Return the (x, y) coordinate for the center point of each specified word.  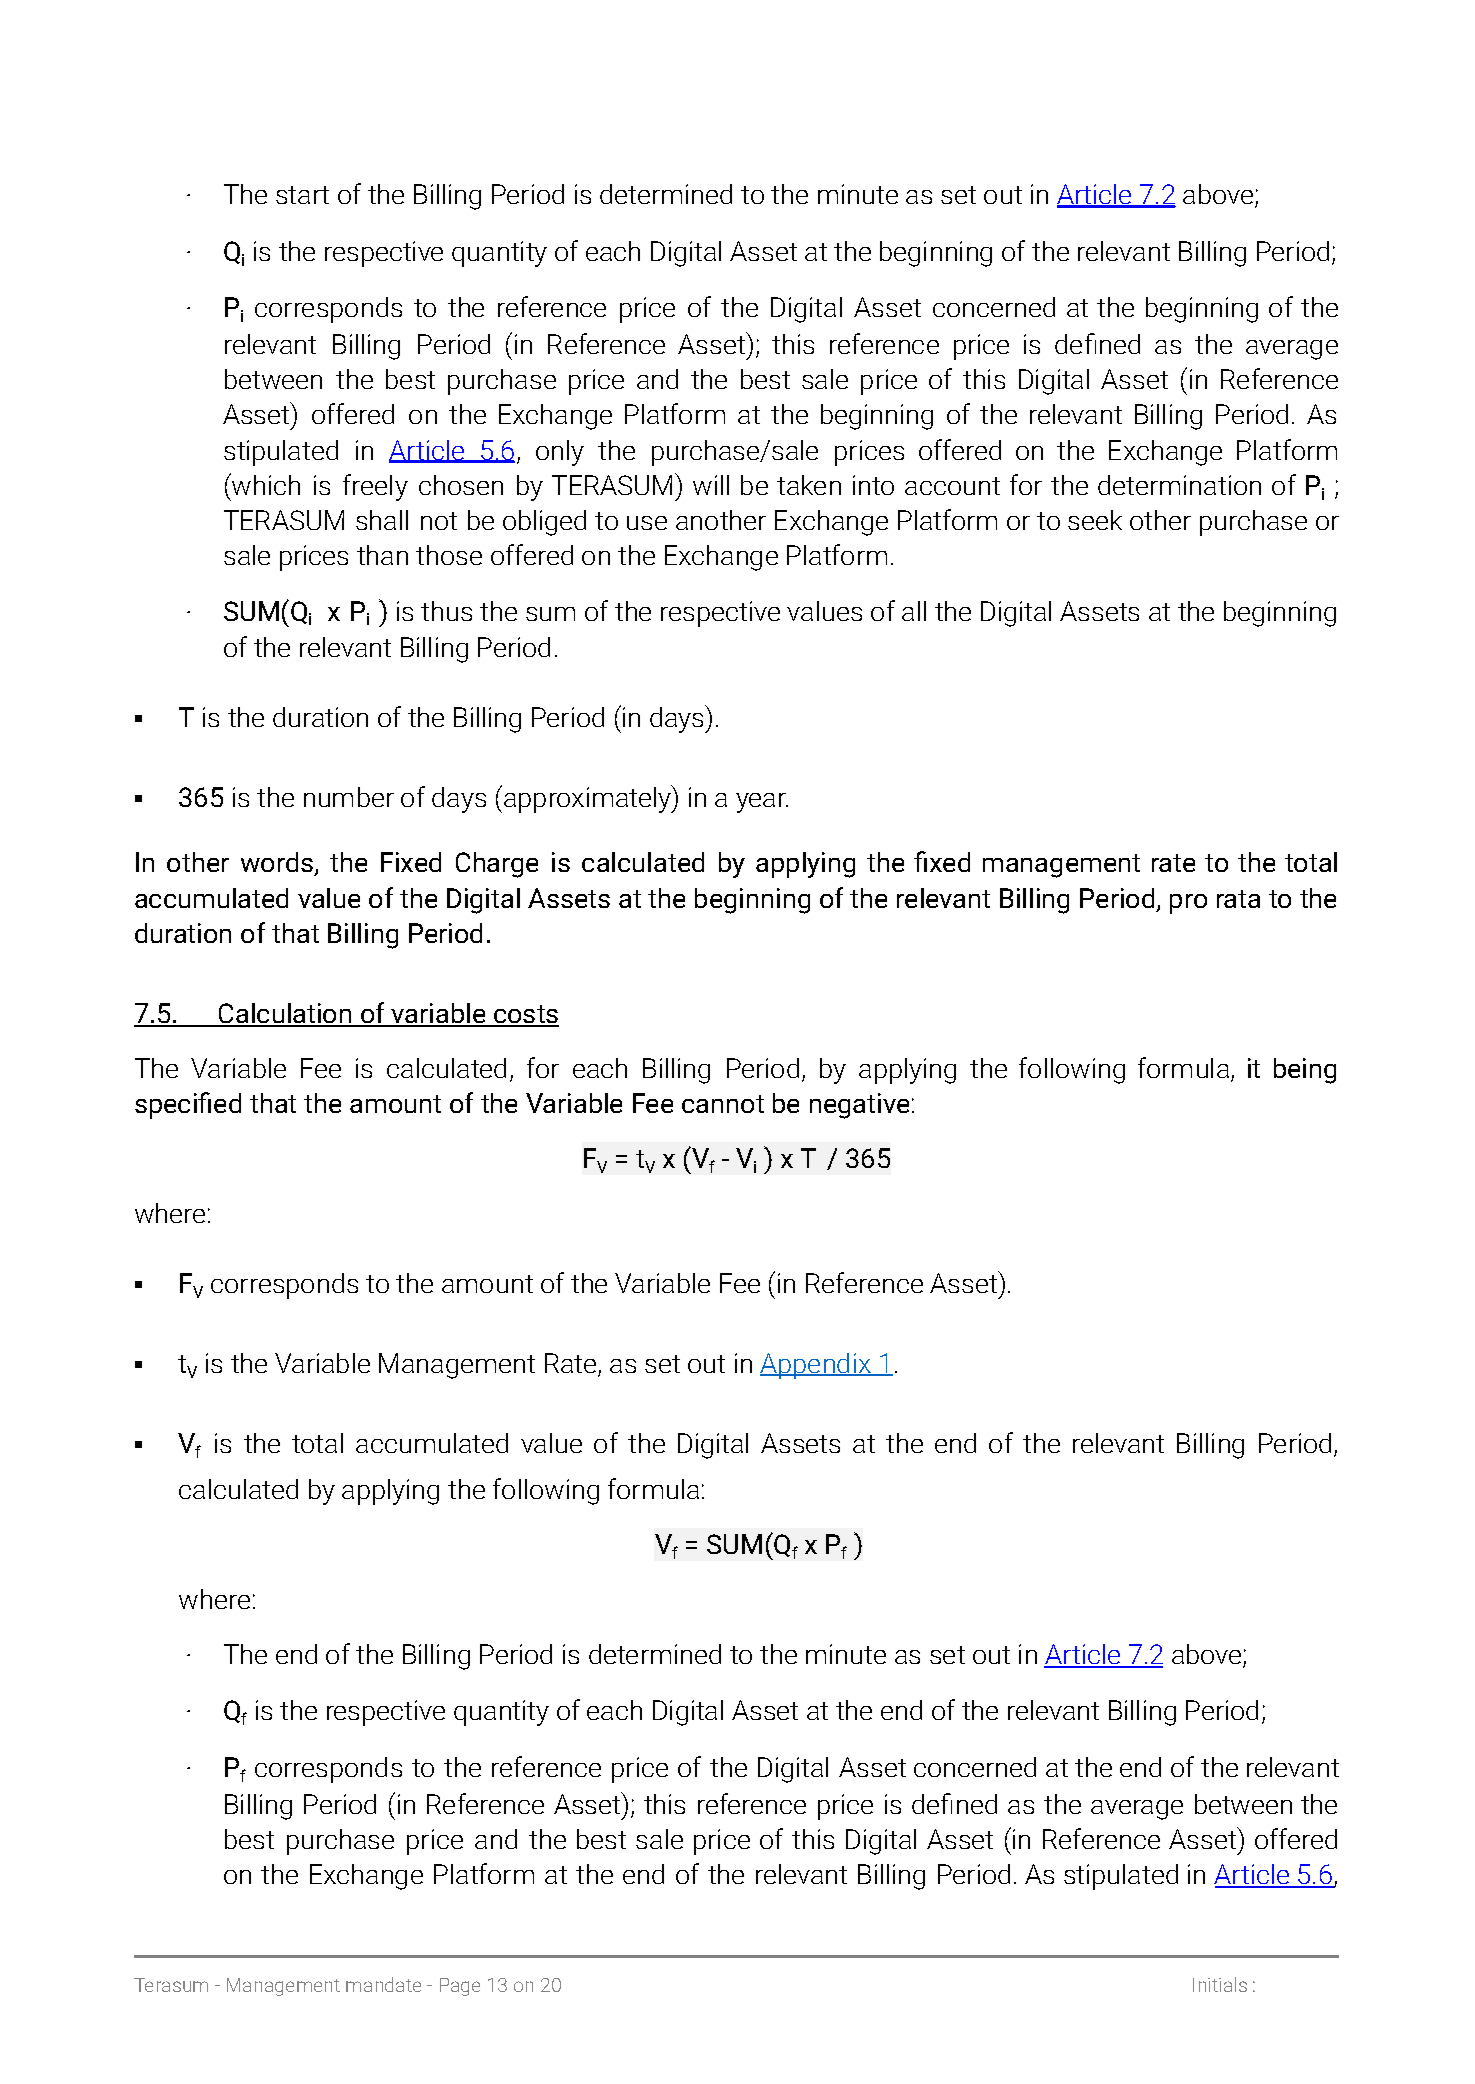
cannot (723, 1104)
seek (1095, 520)
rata (1238, 899)
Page (460, 1987)
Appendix (816, 1366)
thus (446, 611)
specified (188, 1105)
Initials (1220, 1984)
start (302, 195)
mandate (383, 1984)
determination (1179, 485)
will (711, 485)
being (1305, 1071)
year (762, 803)
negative (859, 1106)
